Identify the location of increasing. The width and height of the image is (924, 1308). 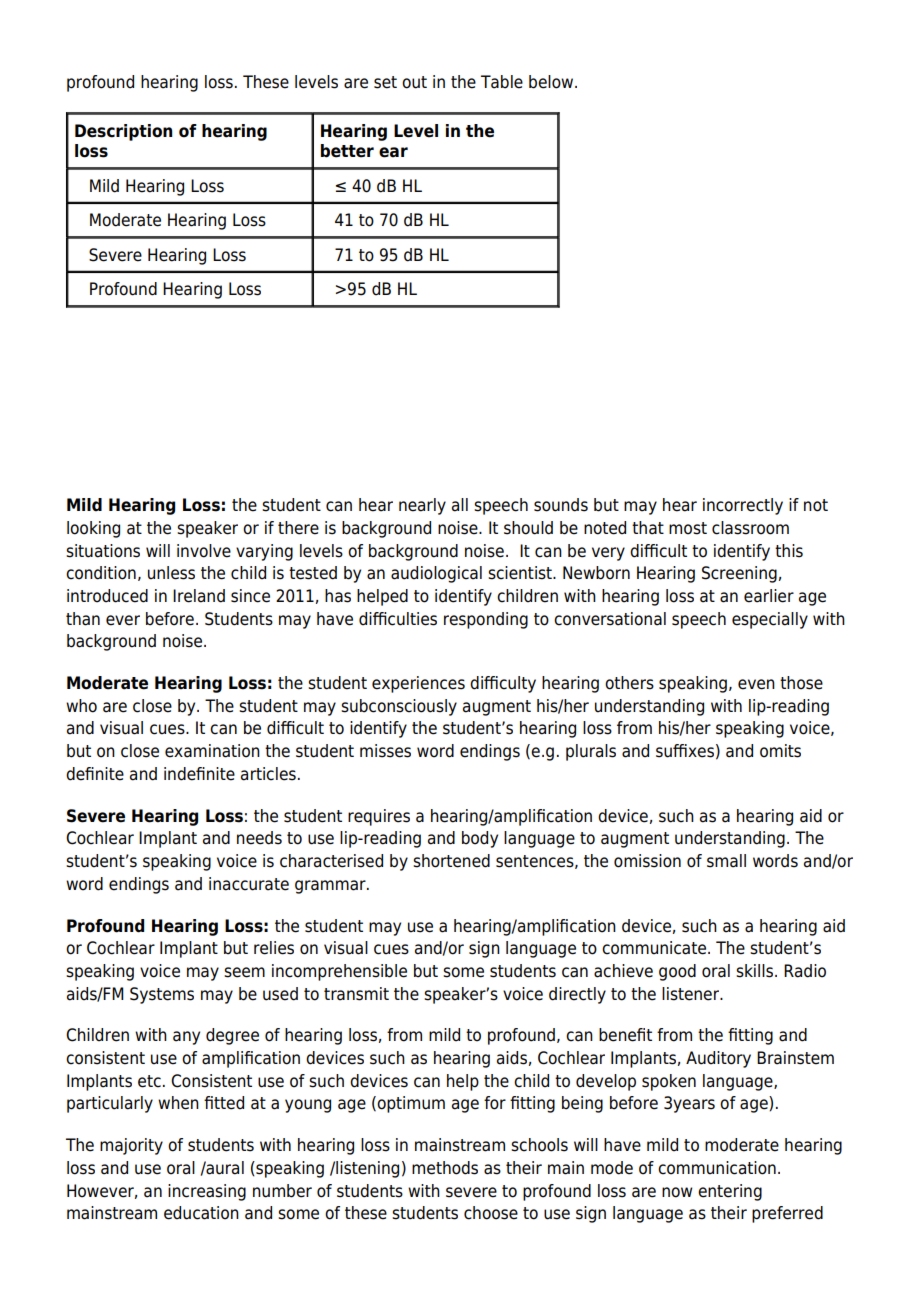
(207, 1192).
